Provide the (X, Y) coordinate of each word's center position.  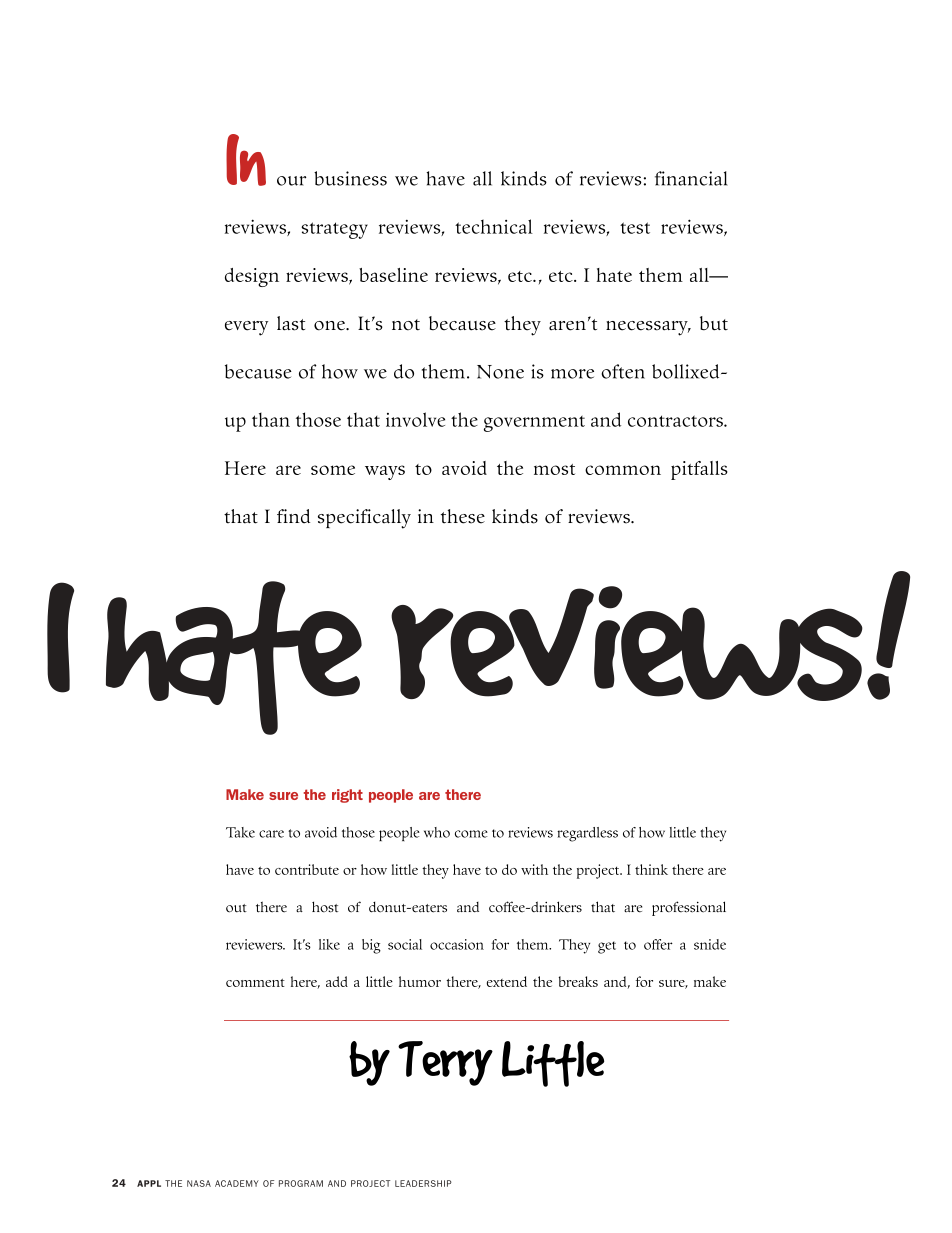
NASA (199, 1183)
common (623, 470)
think (651, 869)
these (463, 516)
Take (240, 832)
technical (494, 226)
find (293, 516)
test (635, 228)
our (291, 181)
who (437, 832)
